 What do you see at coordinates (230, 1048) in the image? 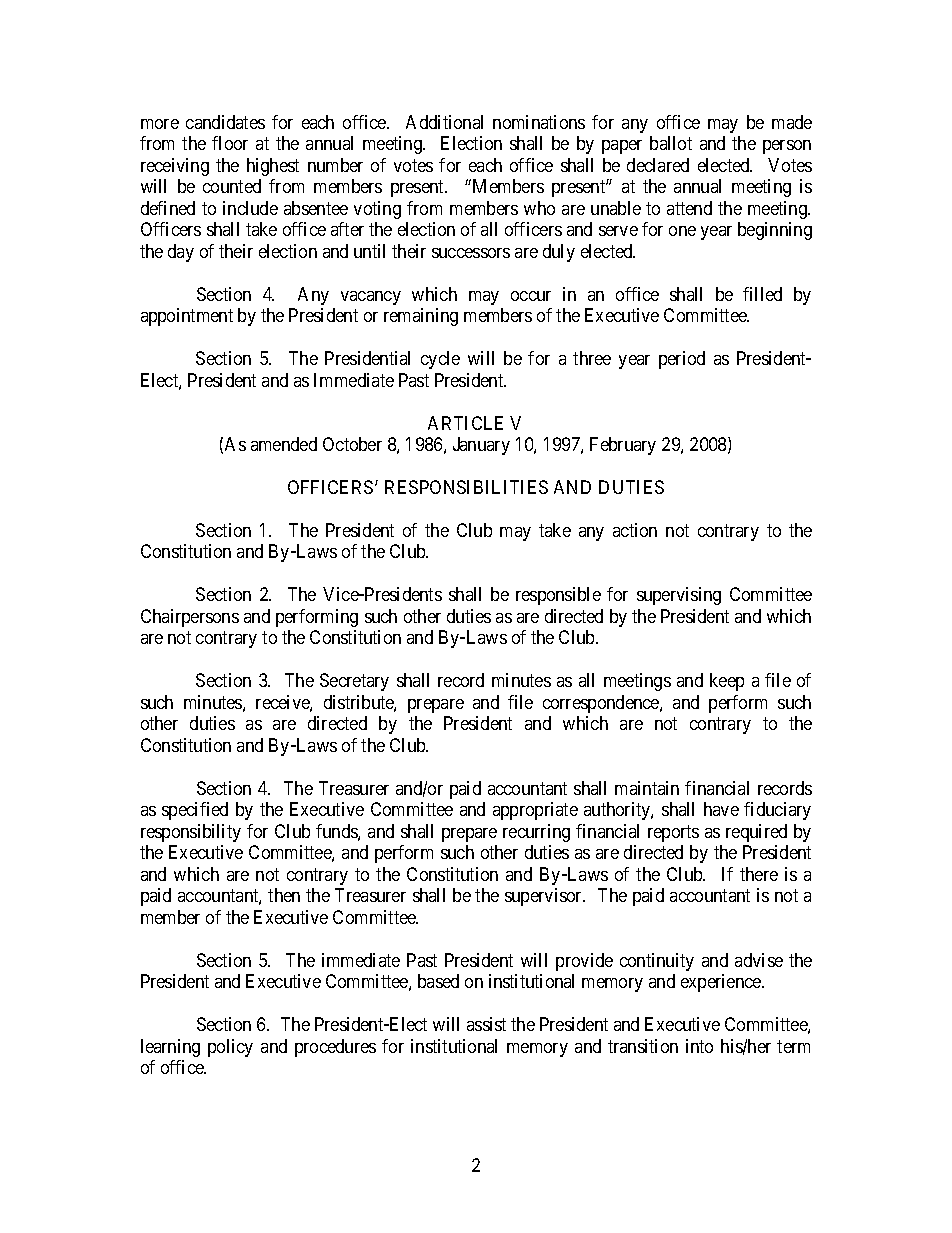
I see `policy` at bounding box center [230, 1048].
